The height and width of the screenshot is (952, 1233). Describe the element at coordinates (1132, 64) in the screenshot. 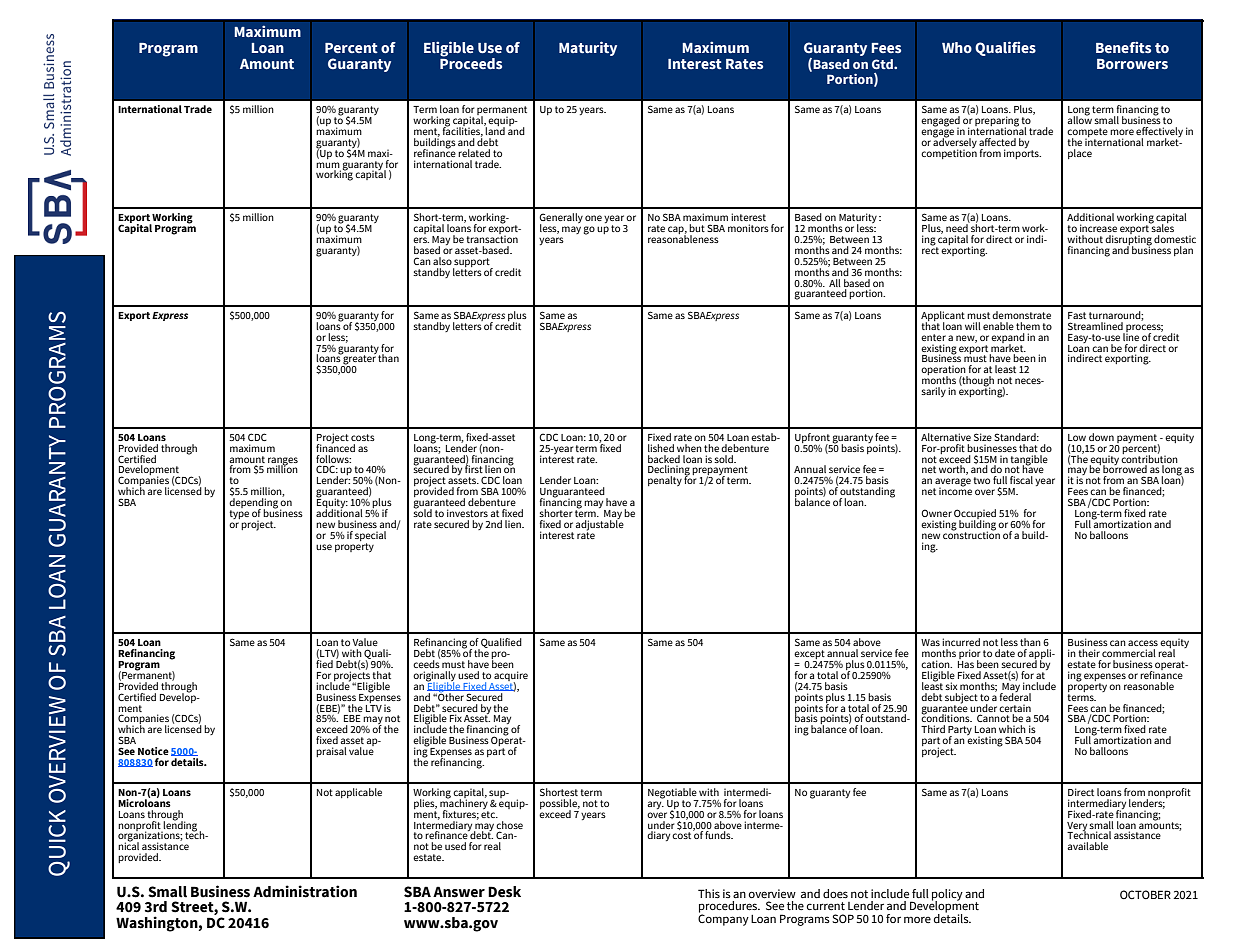

I see `Borrowers` at that location.
